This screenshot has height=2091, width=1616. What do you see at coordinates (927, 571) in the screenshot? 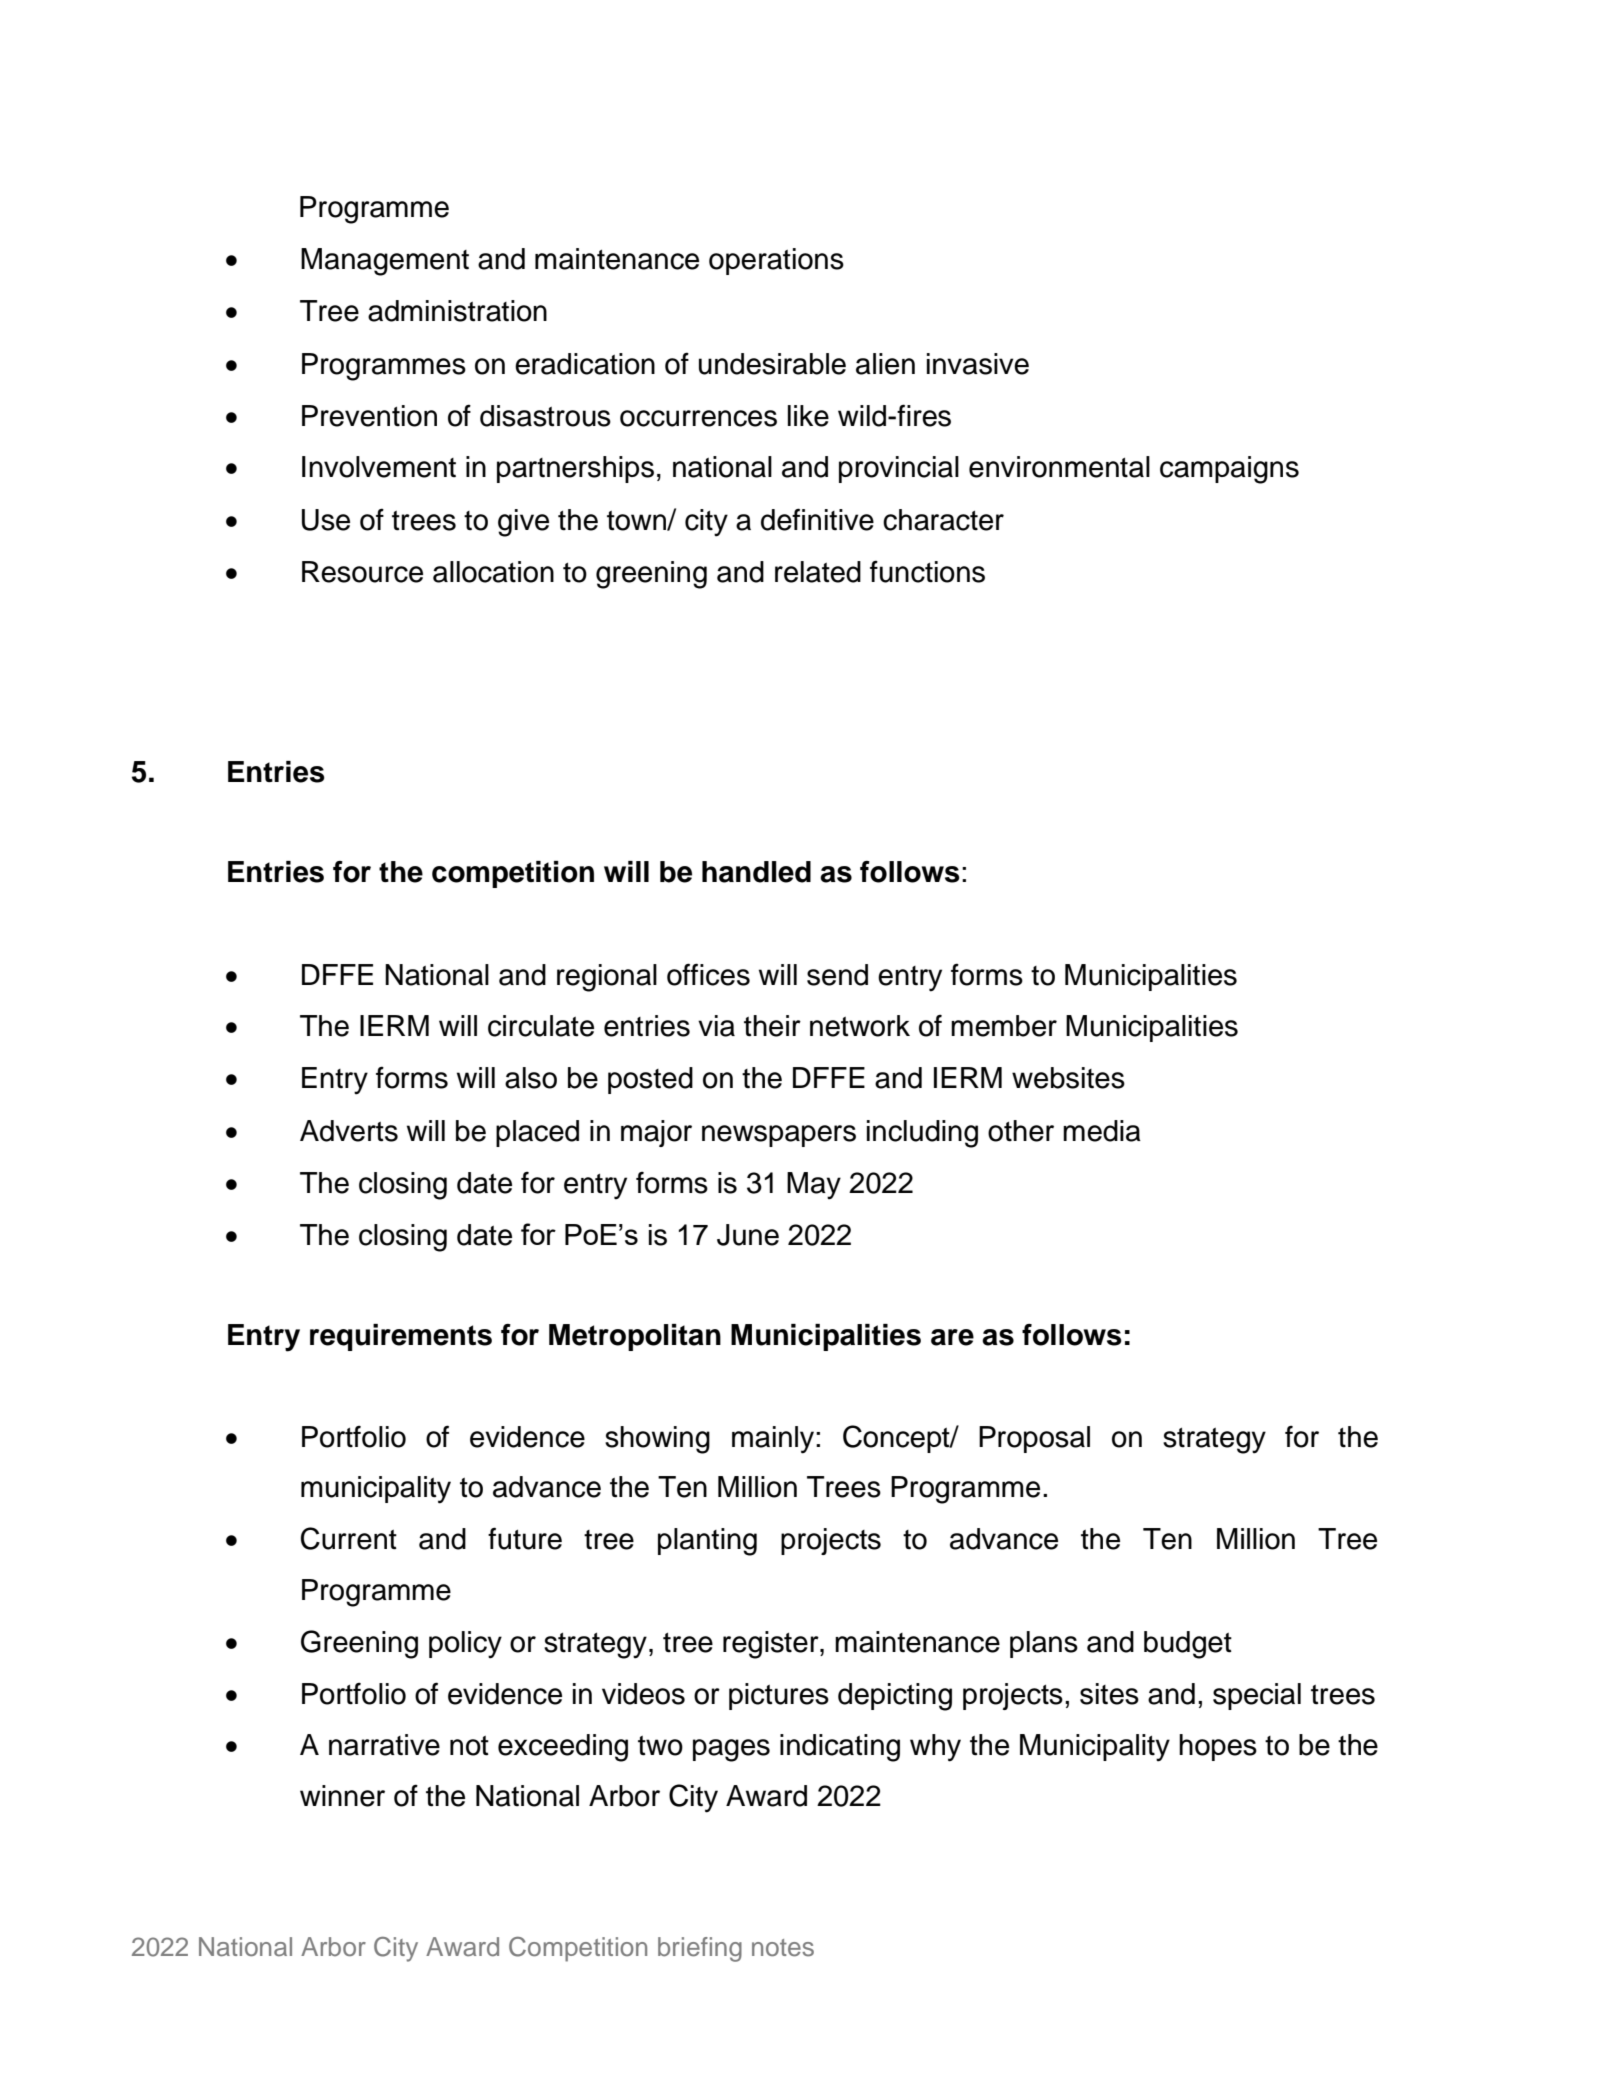
I see `functions` at bounding box center [927, 571].
